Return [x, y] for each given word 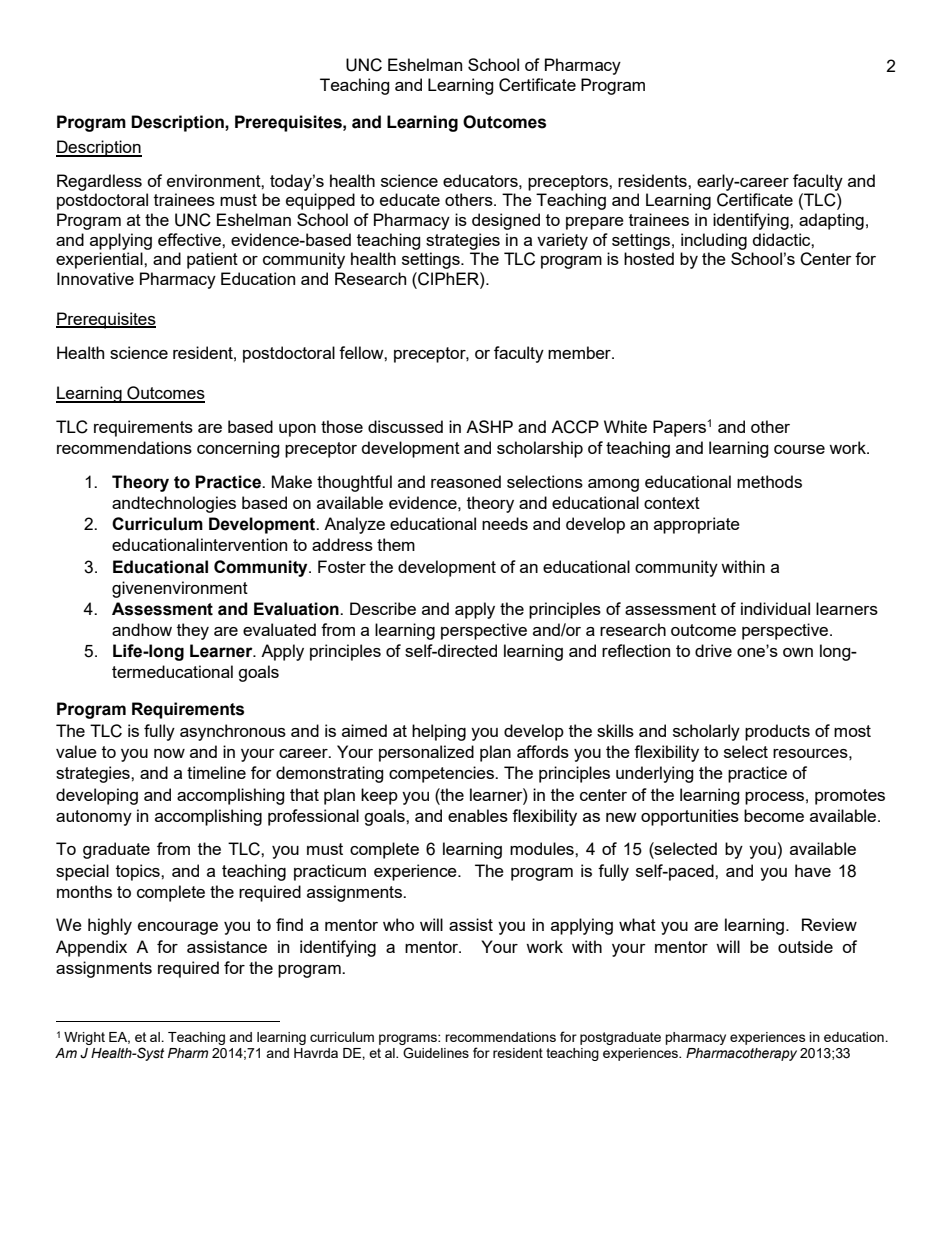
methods [769, 481]
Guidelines [436, 1053]
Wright [84, 1038]
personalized [426, 753]
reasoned [466, 481]
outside [805, 946]
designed [506, 221]
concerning [238, 449]
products [777, 732]
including [714, 241]
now [169, 753]
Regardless [99, 182]
